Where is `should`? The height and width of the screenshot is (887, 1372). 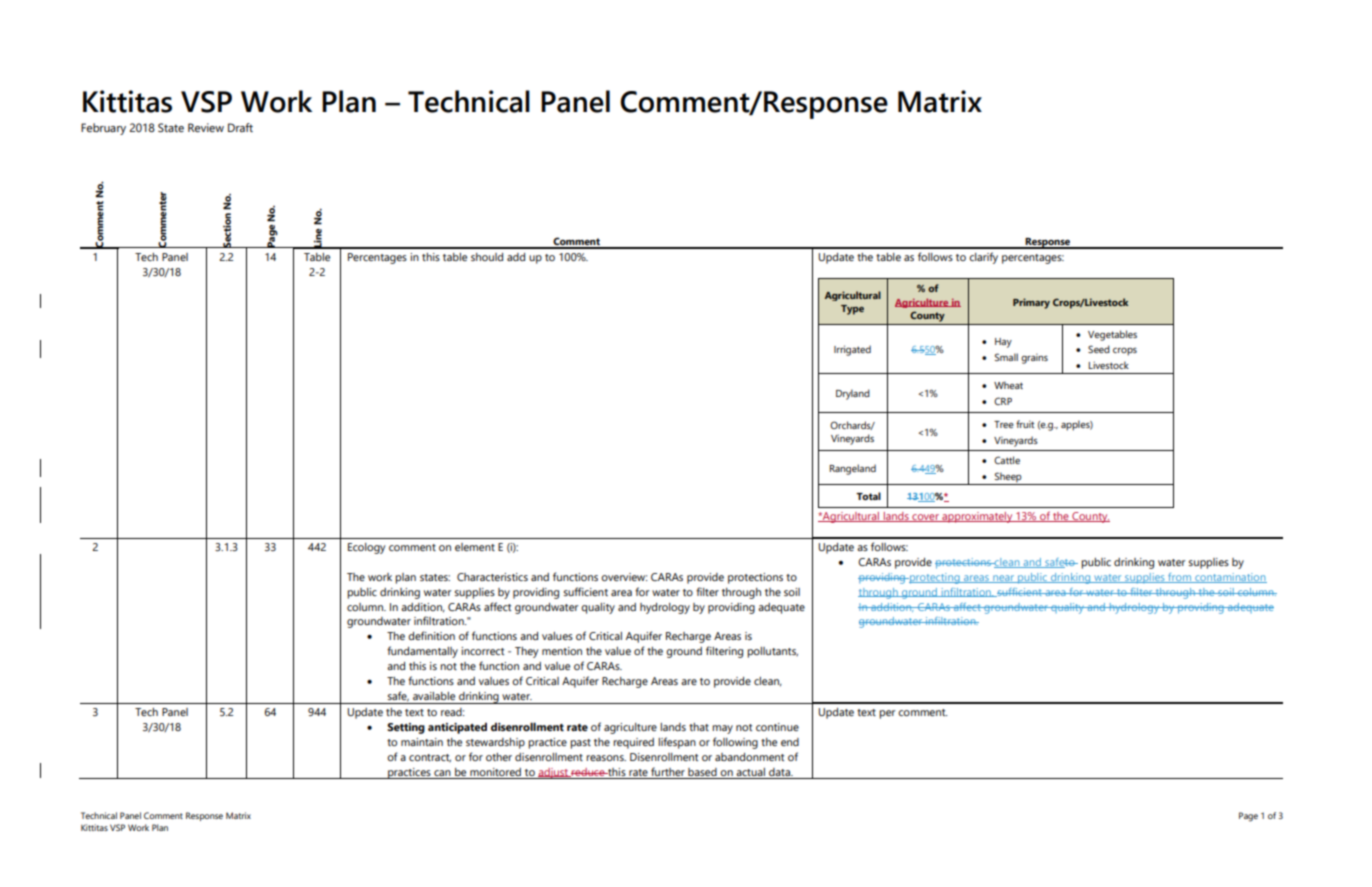 should is located at coordinates (487, 257).
